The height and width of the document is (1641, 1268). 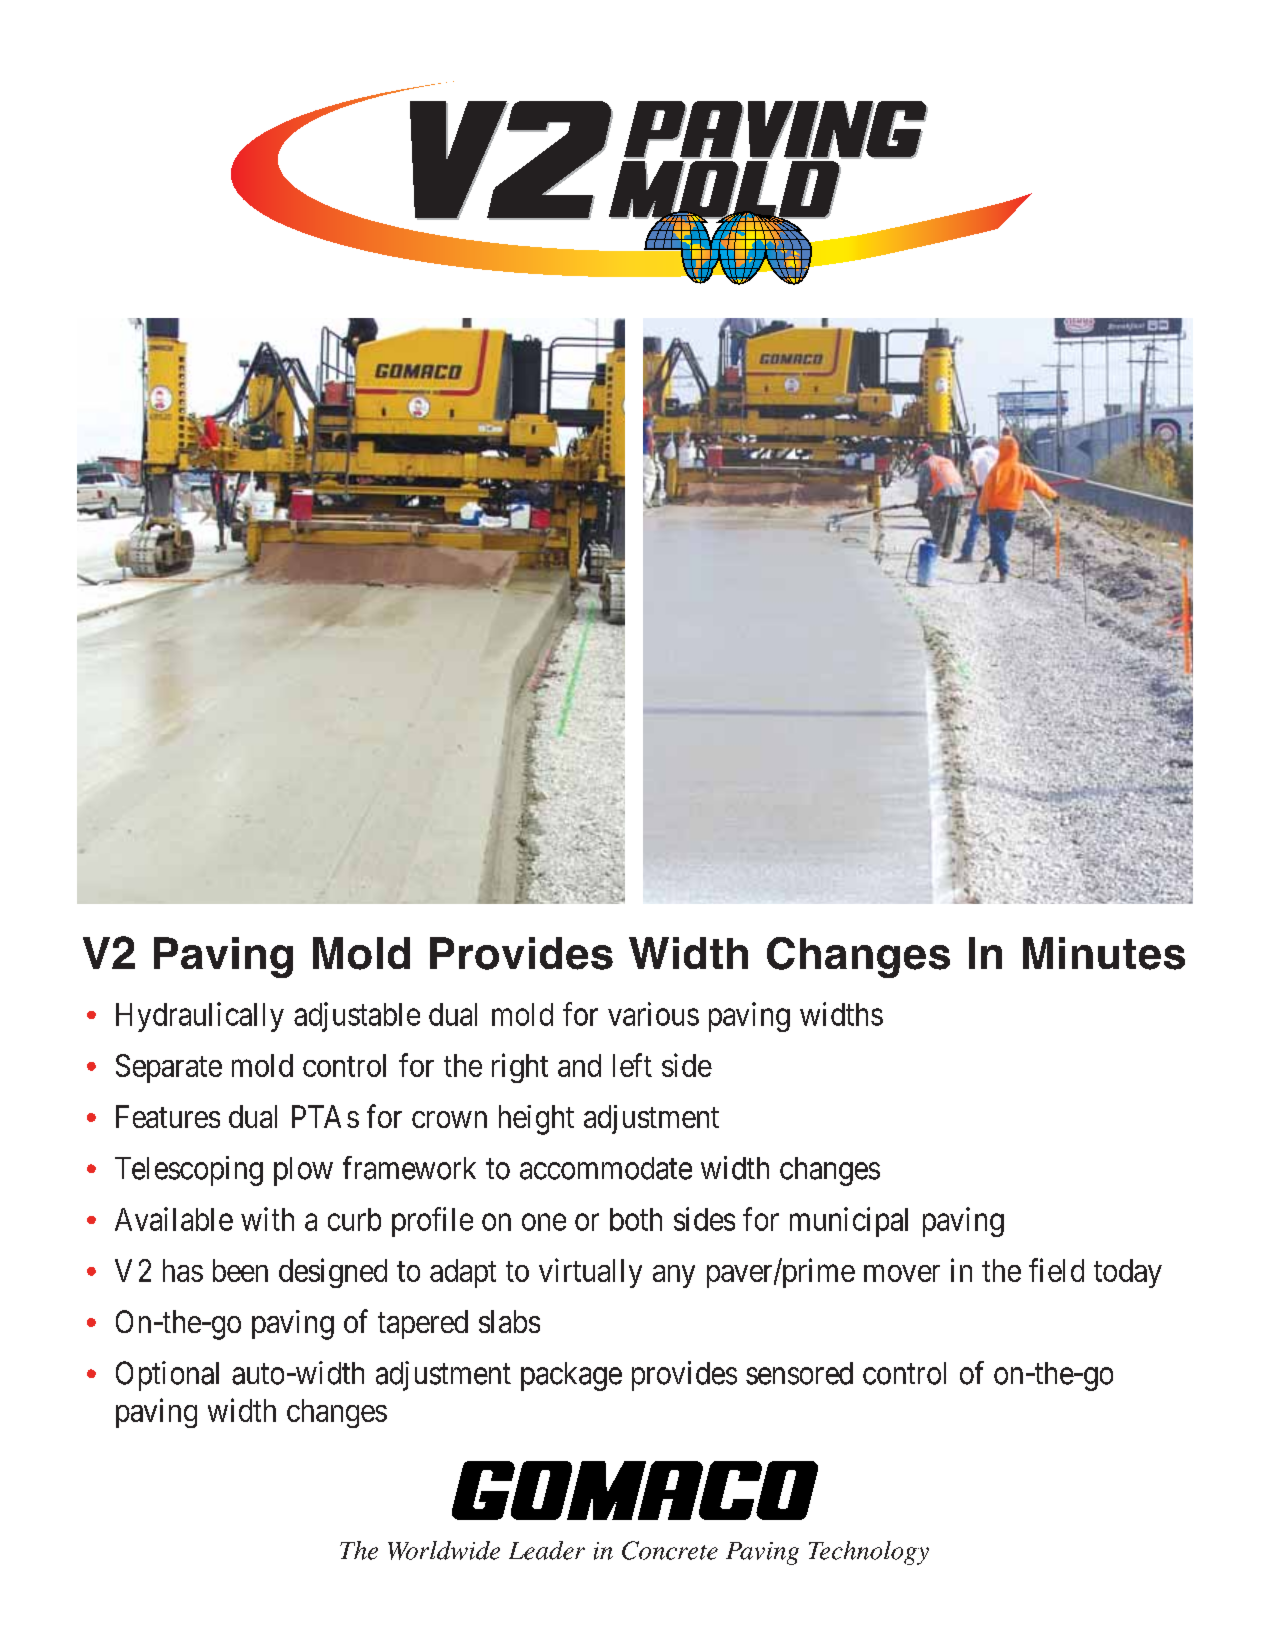 What do you see at coordinates (1104, 953) in the document?
I see `Minutes` at bounding box center [1104, 953].
